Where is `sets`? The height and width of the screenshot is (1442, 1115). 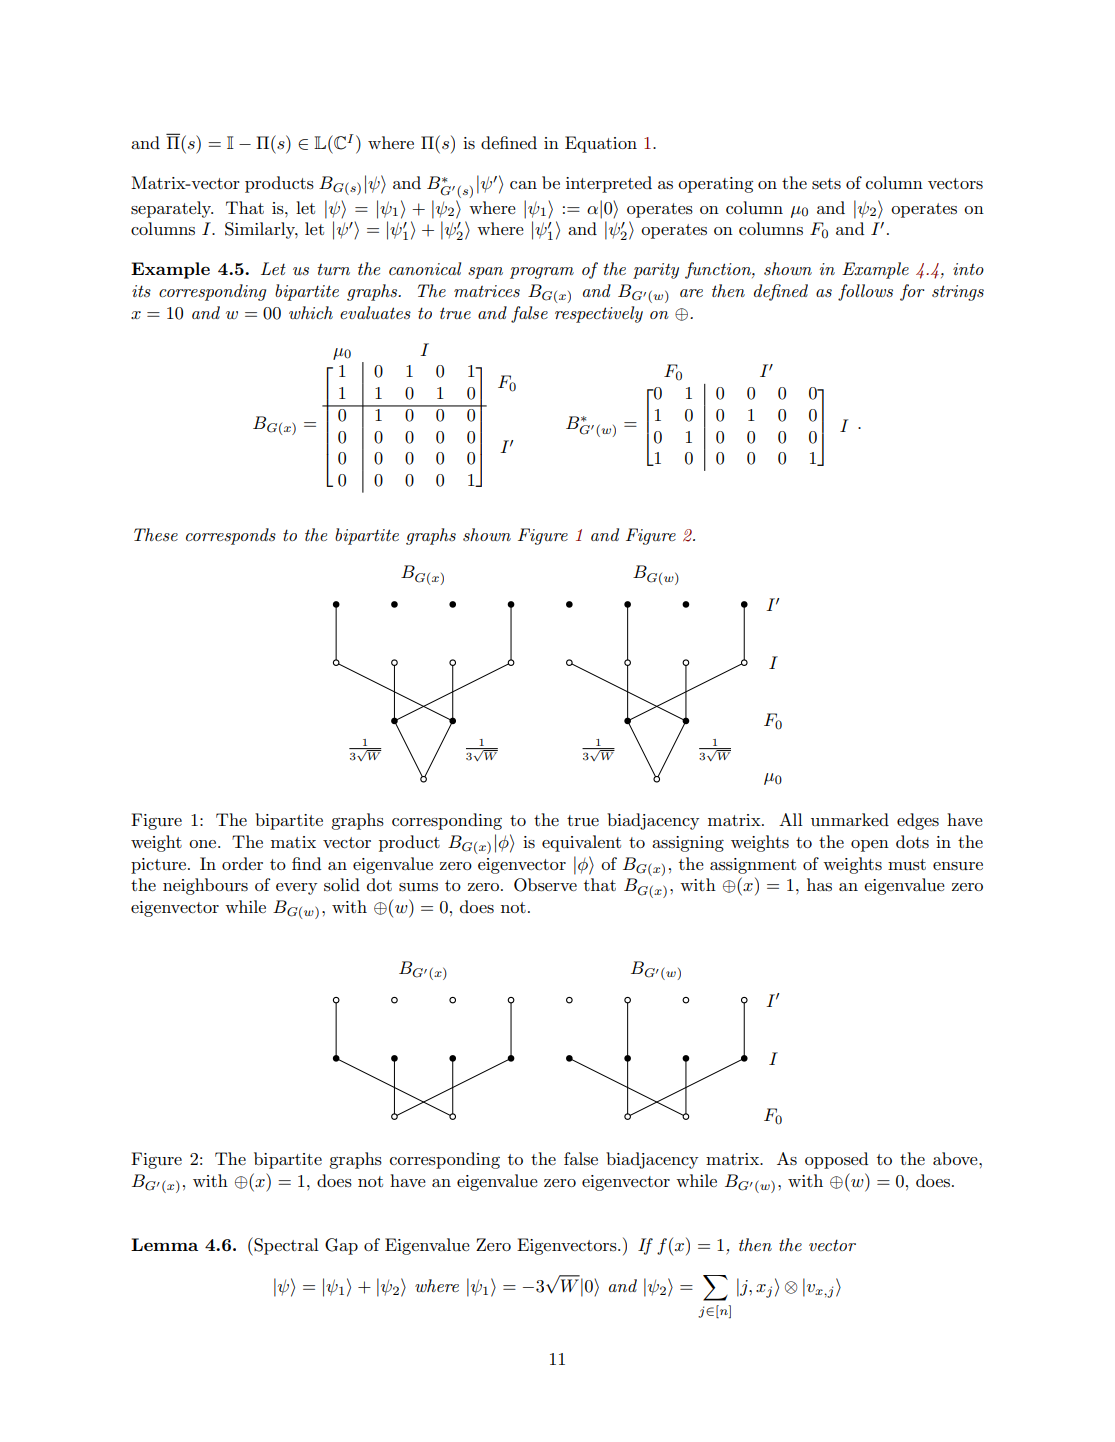
sets is located at coordinates (826, 184).
